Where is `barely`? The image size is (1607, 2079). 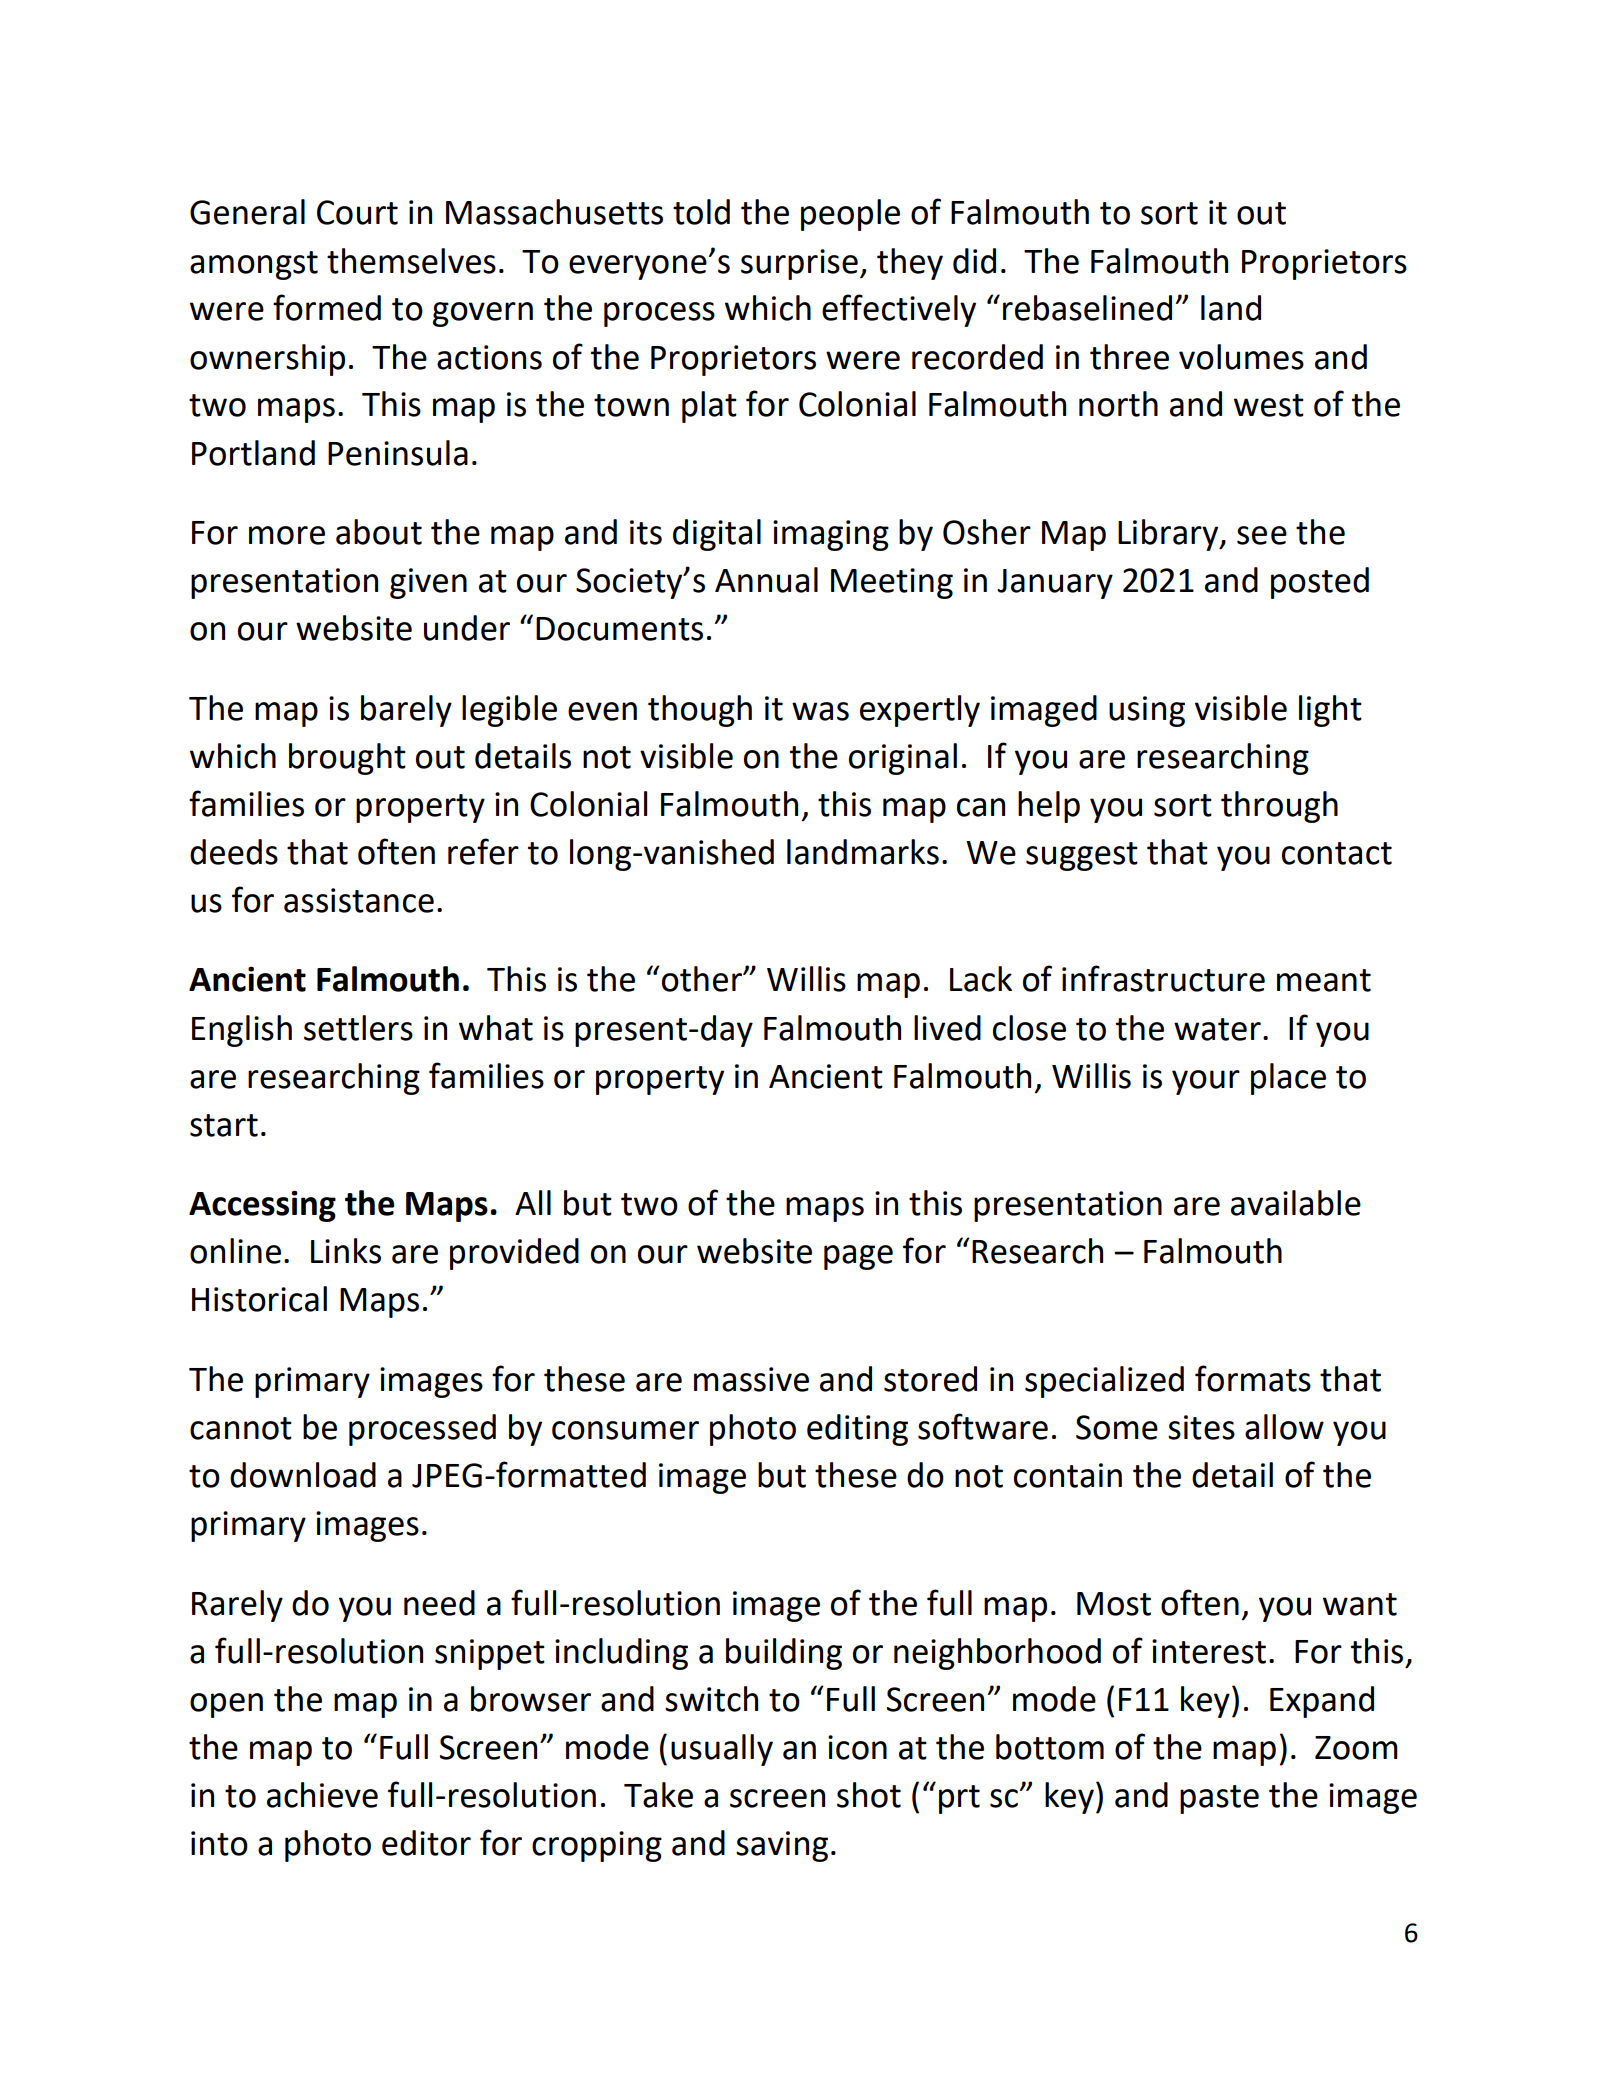 barely is located at coordinates (406, 711).
